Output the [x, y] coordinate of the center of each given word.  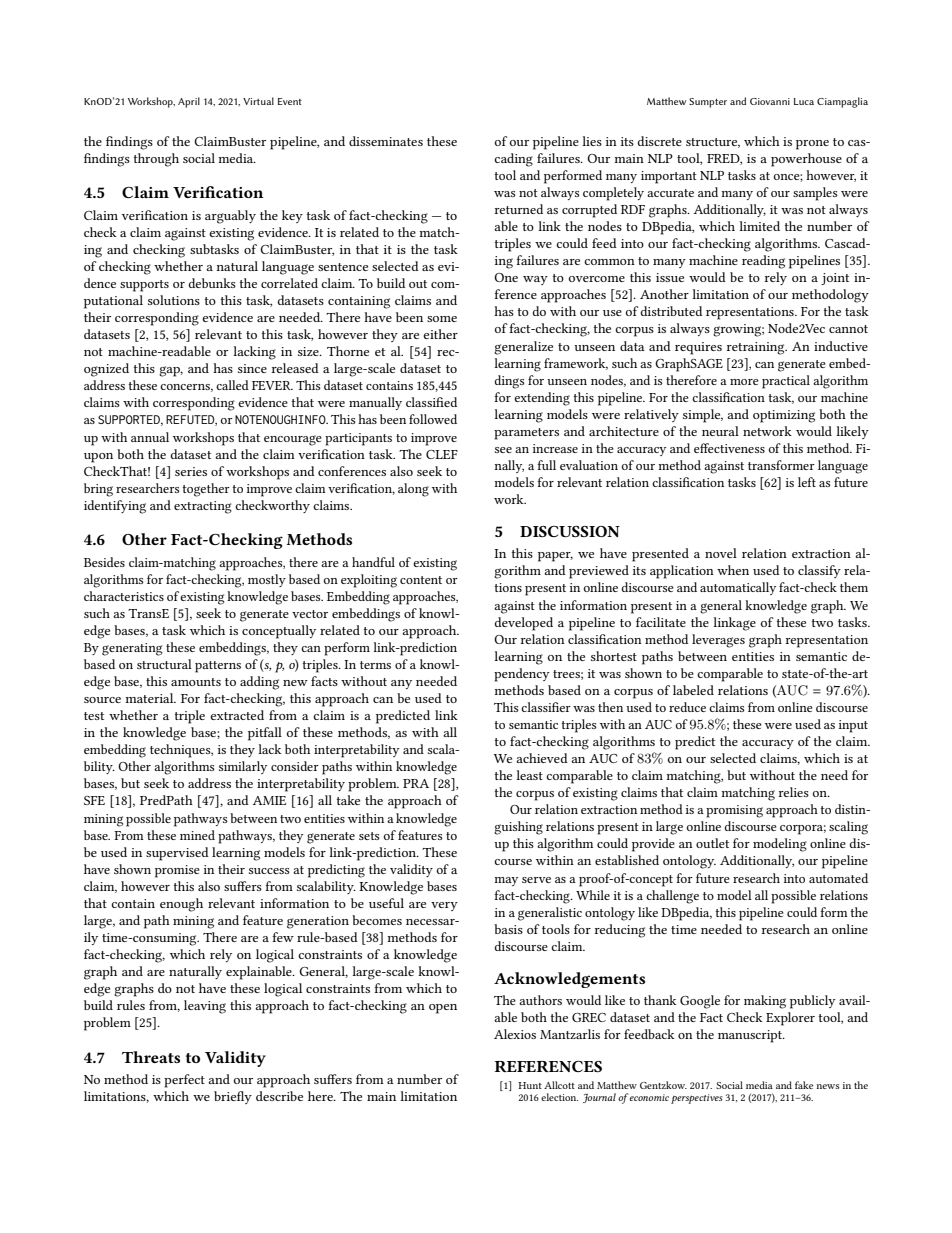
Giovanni [770, 101]
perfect [184, 1081]
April [189, 102]
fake [804, 1085]
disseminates [386, 141]
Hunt [530, 1085]
